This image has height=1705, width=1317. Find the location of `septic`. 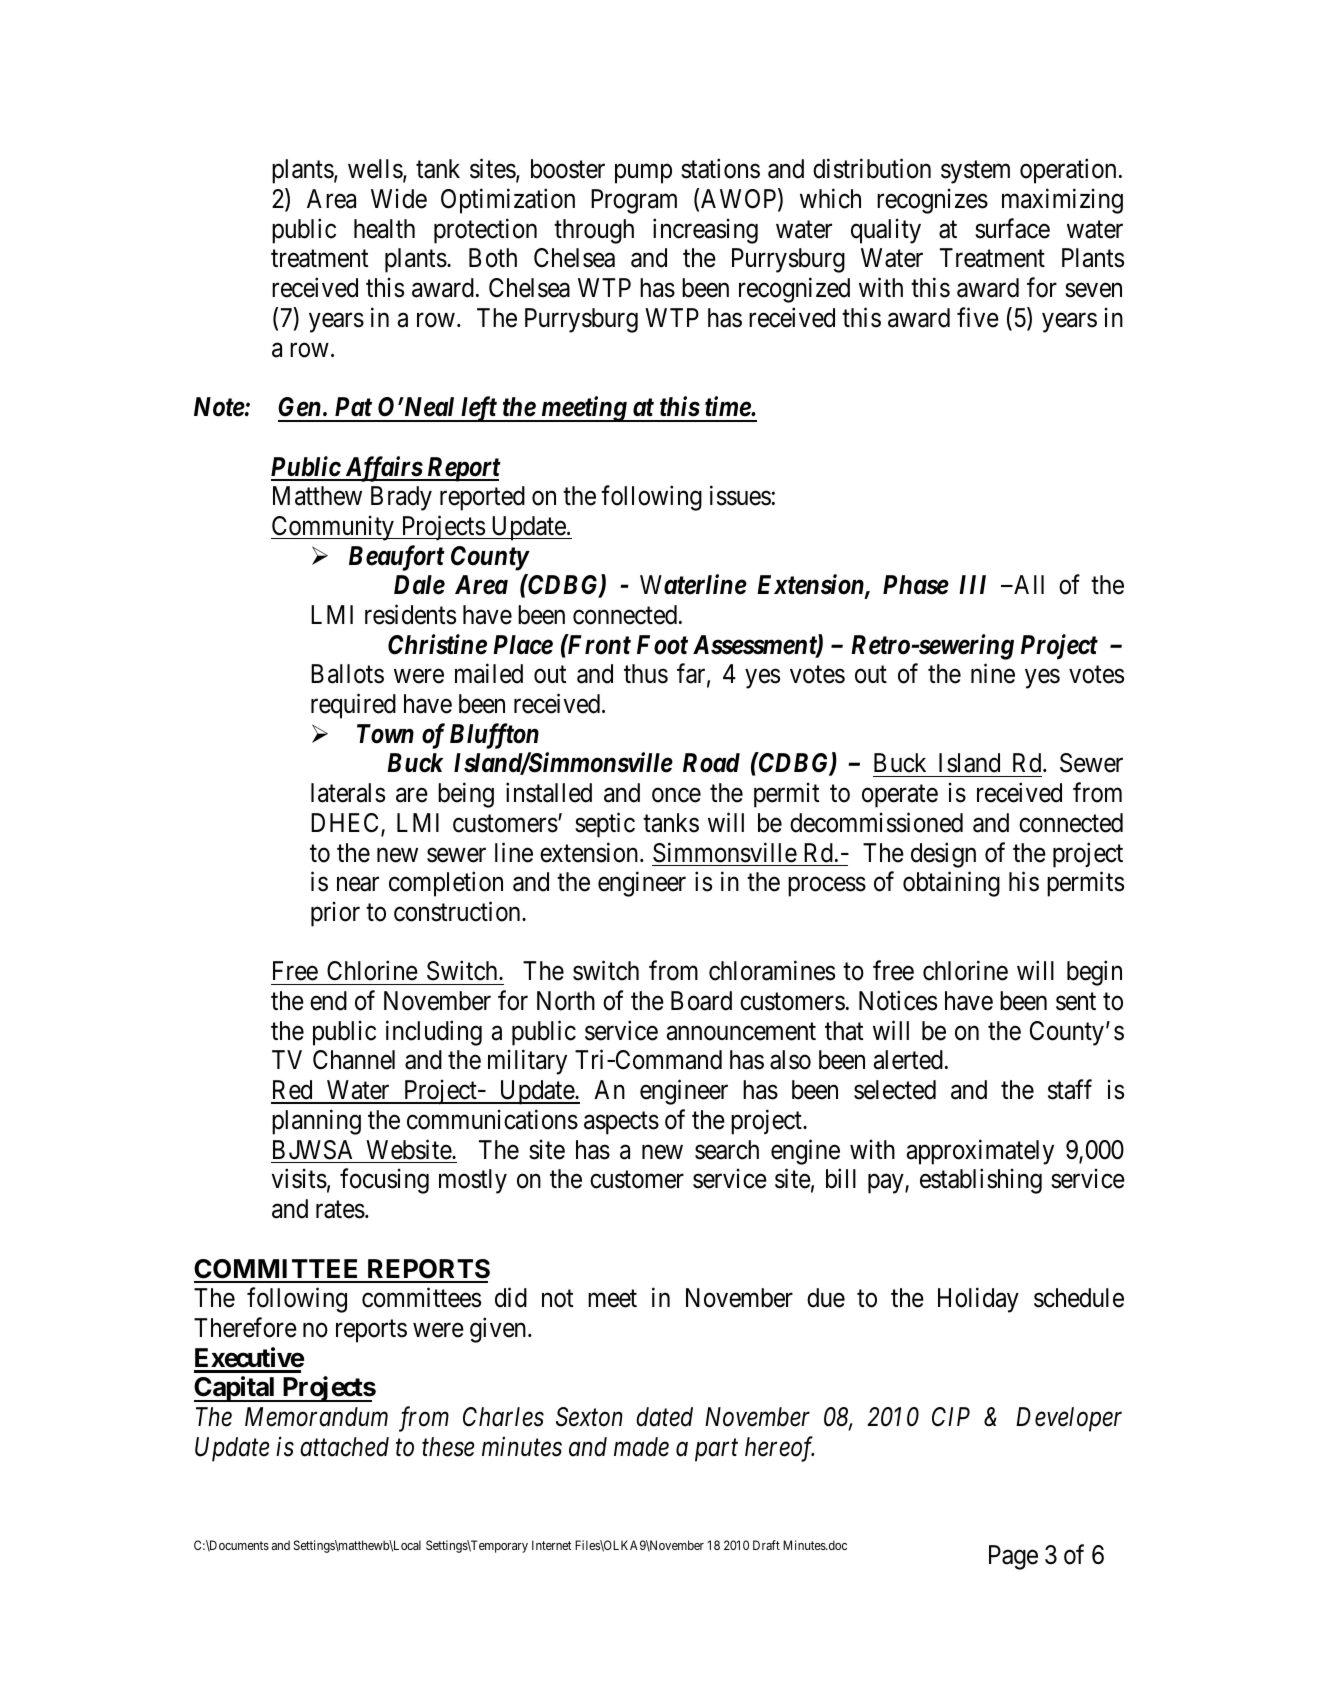

septic is located at coordinates (605, 825).
